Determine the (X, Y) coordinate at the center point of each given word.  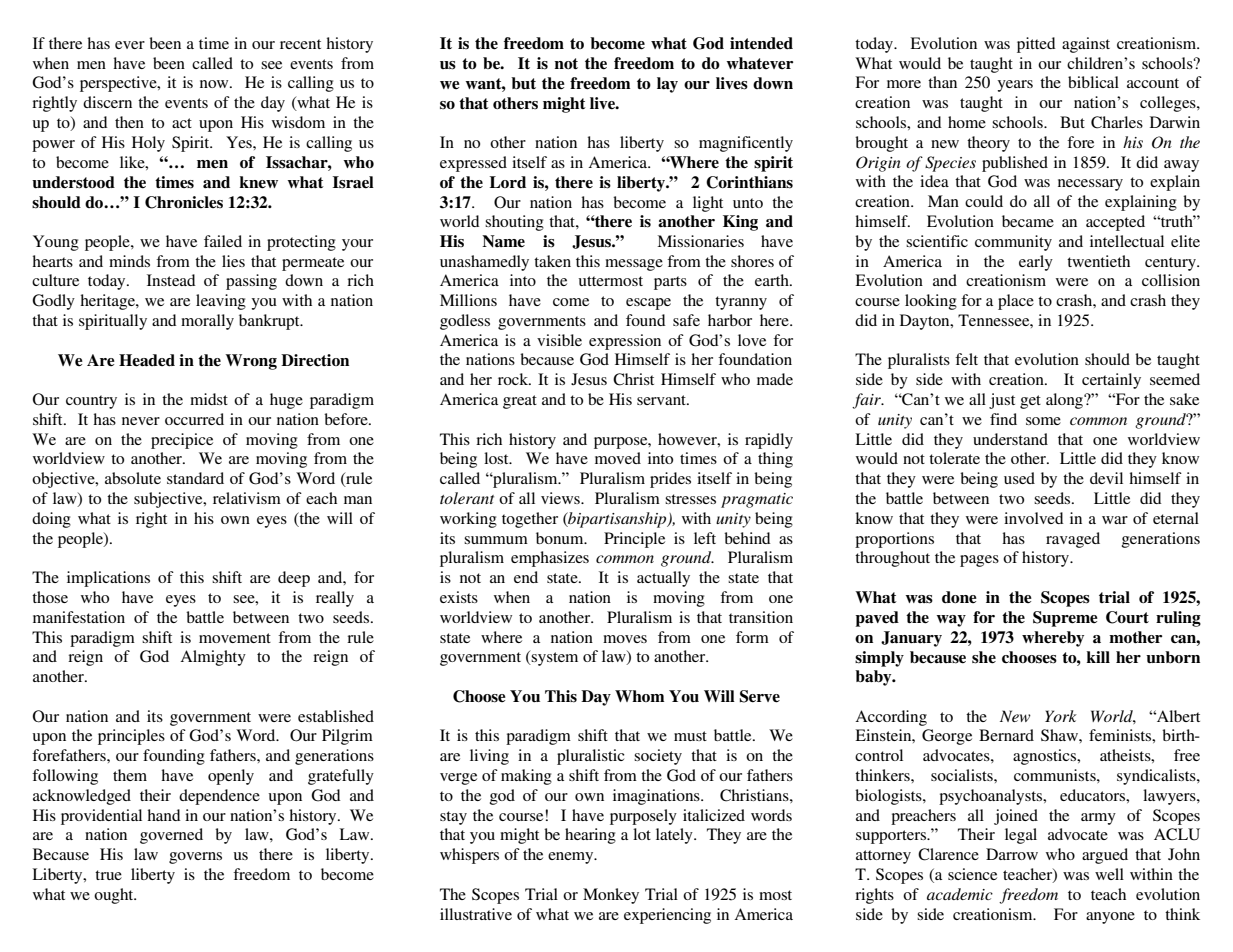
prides (670, 480)
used (1019, 478)
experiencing (667, 916)
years (1015, 86)
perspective (119, 84)
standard (195, 478)
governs (195, 858)
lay (667, 85)
